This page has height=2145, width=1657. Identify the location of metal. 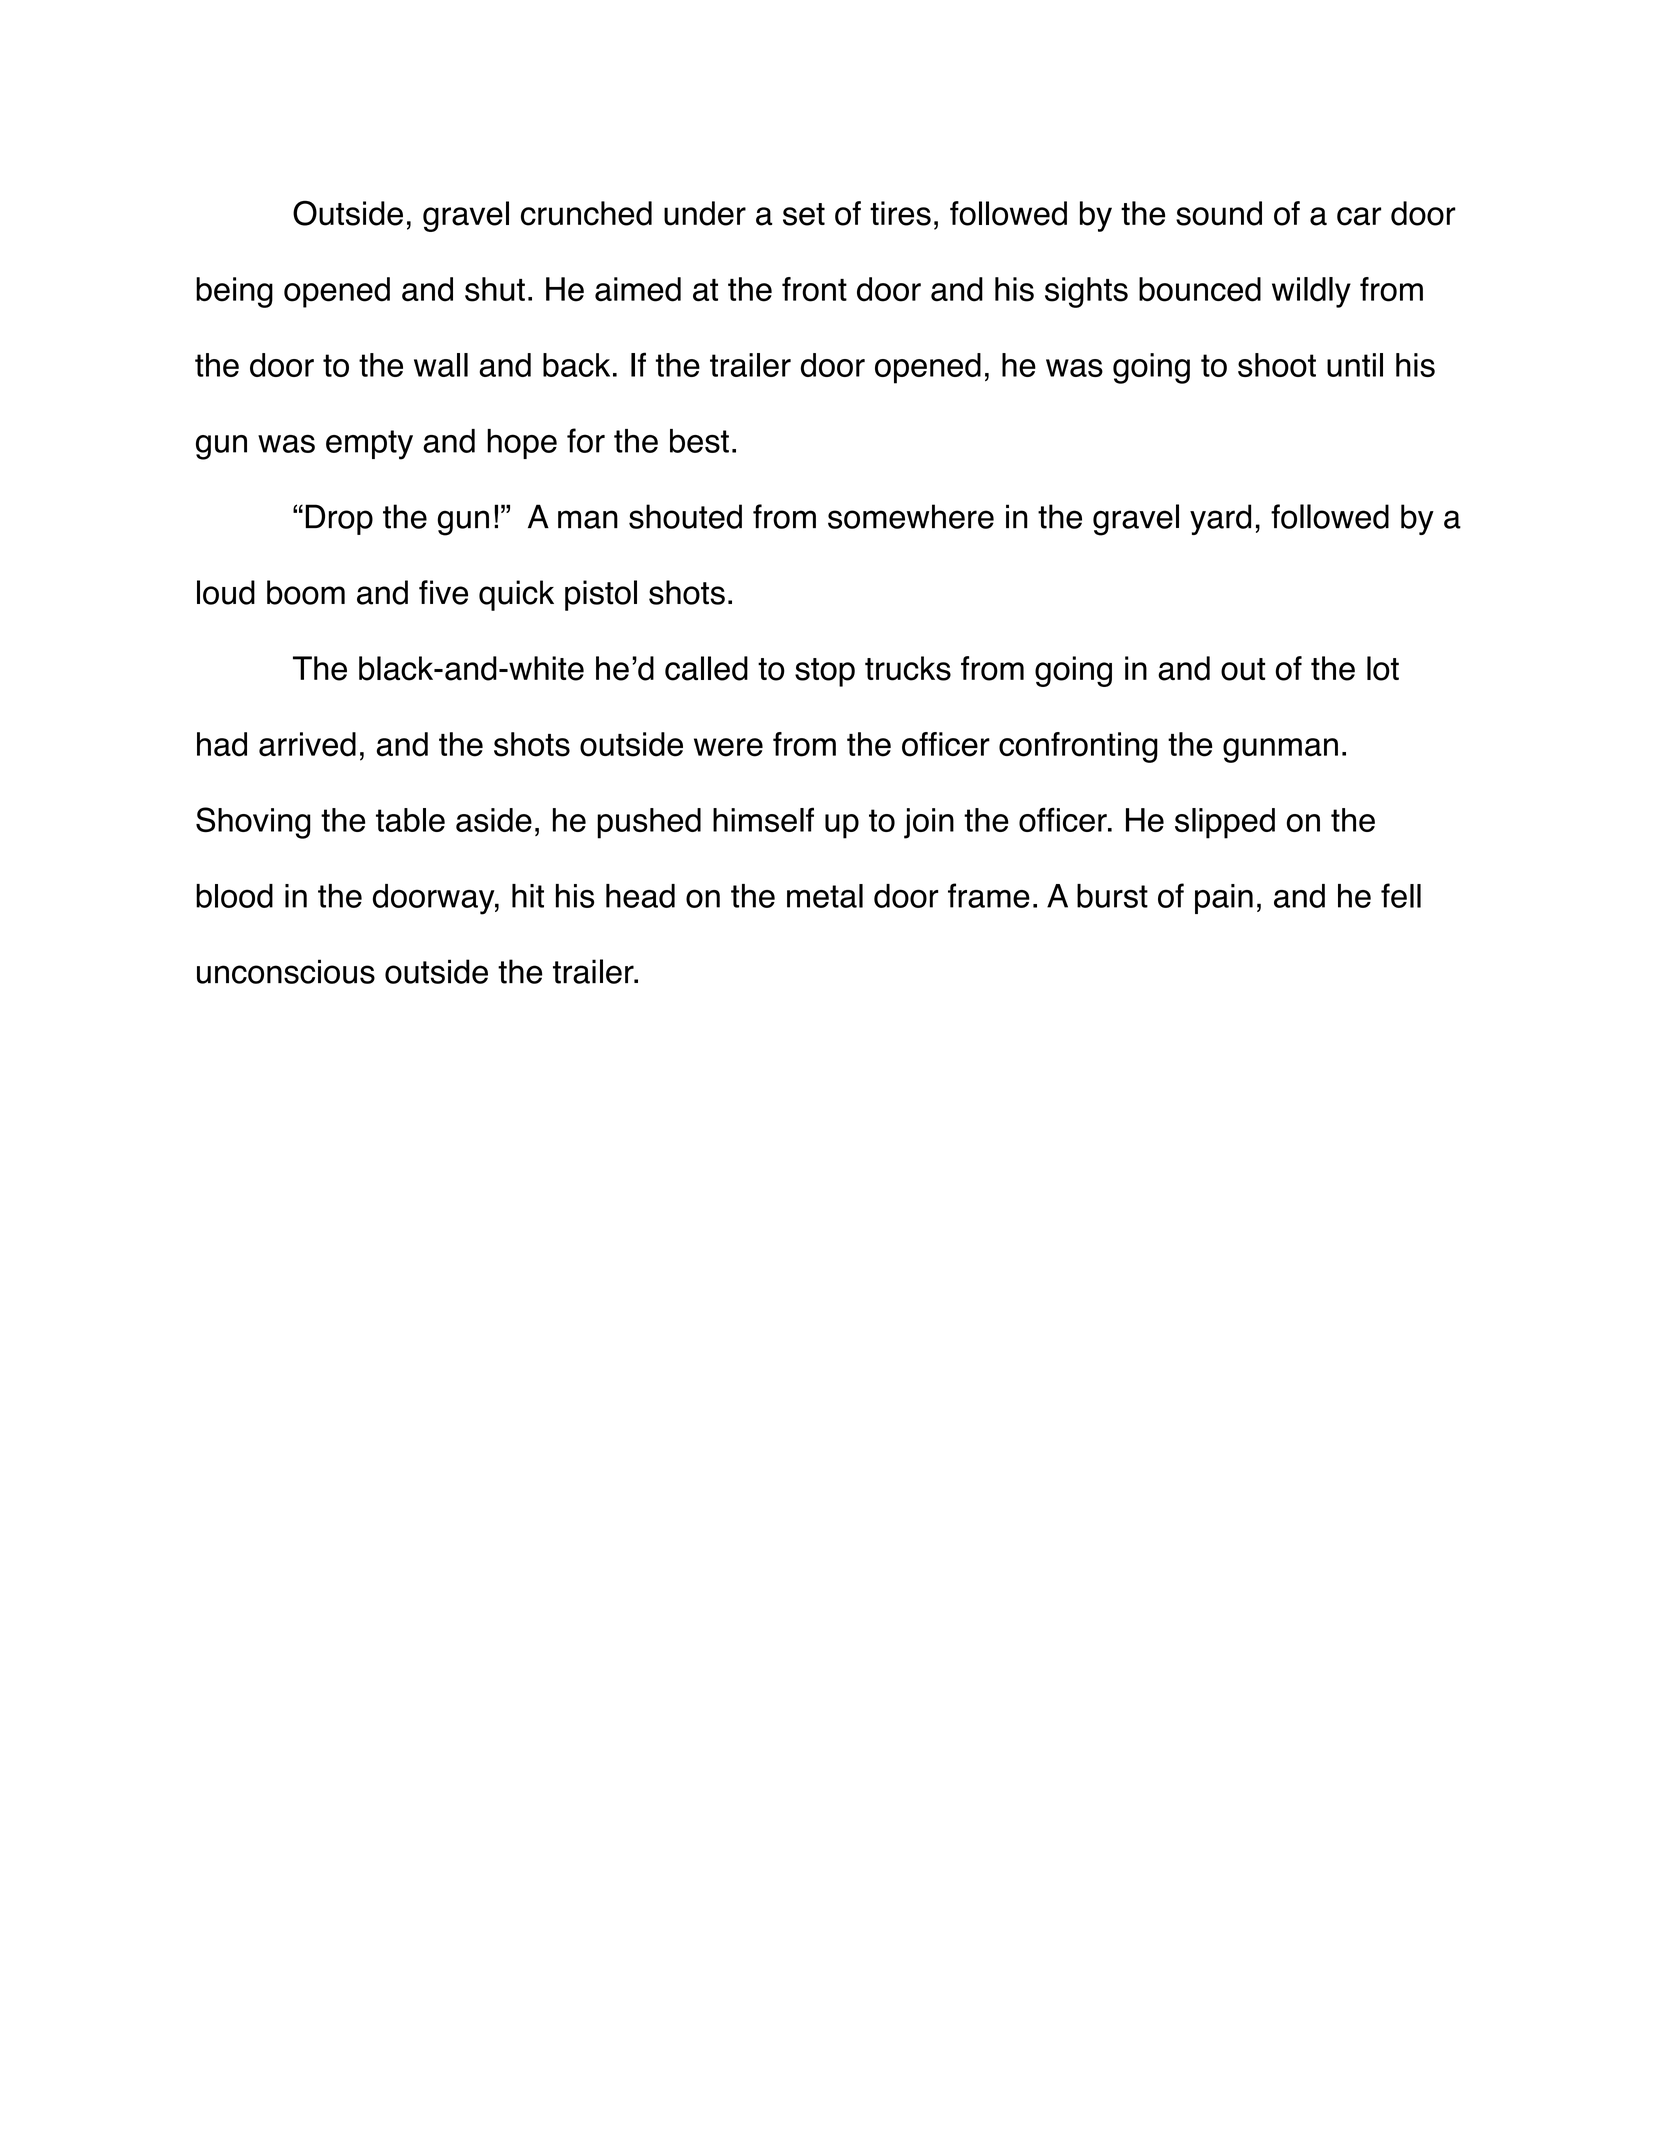
(825, 896).
